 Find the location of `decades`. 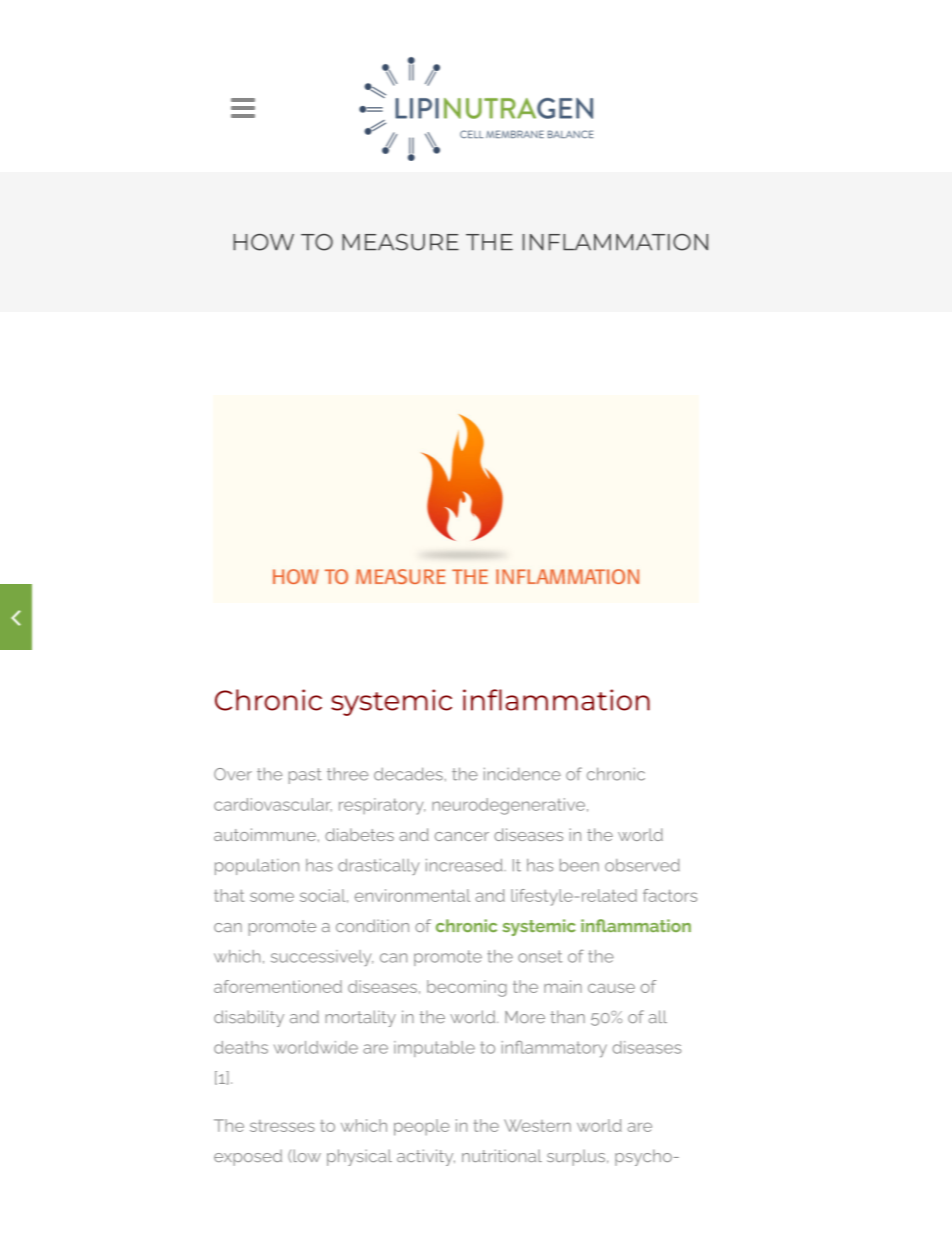

decades is located at coordinates (408, 774).
